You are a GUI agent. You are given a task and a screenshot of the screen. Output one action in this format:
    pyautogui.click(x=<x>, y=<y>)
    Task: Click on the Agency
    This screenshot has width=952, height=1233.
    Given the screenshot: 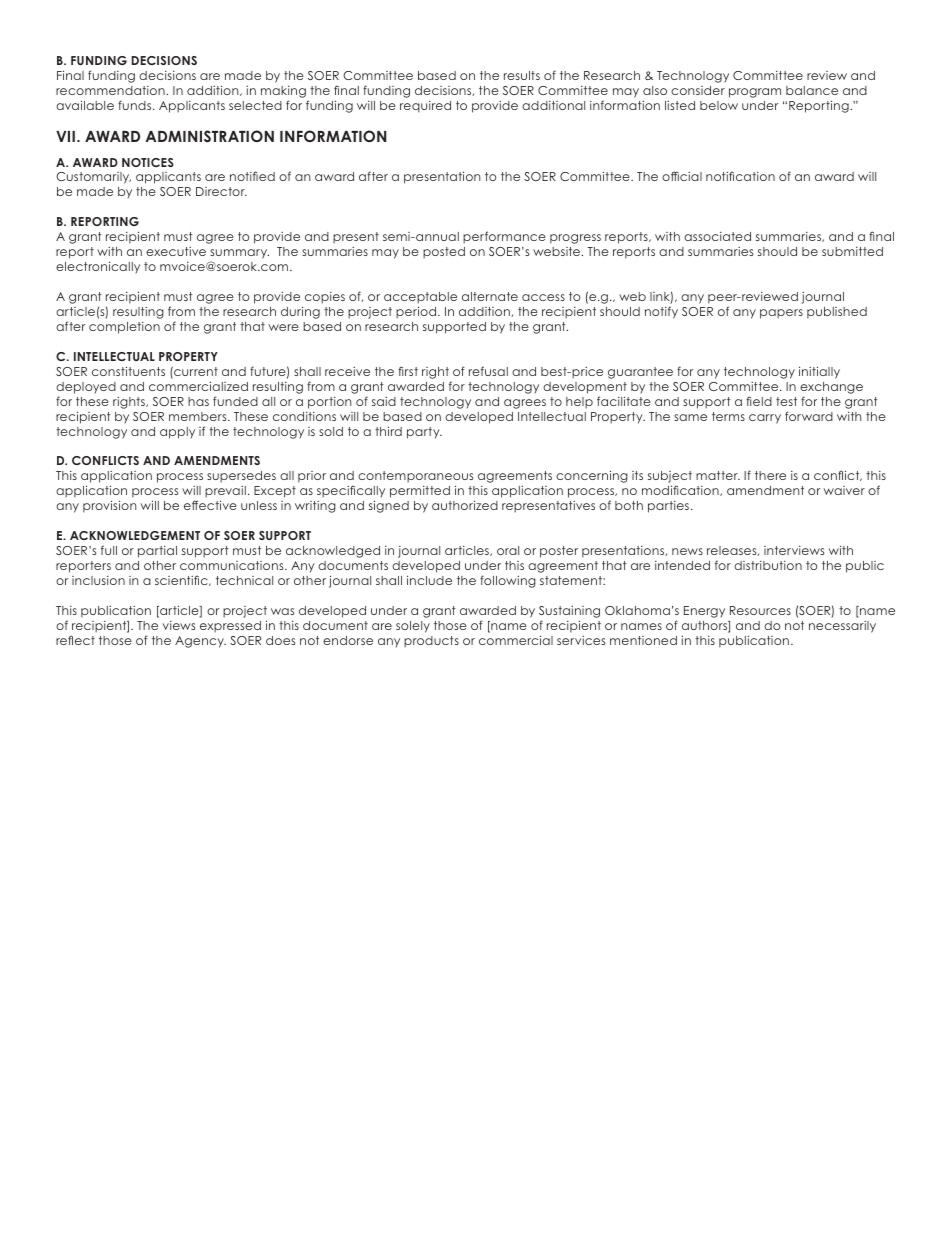 What is the action you would take?
    pyautogui.click(x=200, y=642)
